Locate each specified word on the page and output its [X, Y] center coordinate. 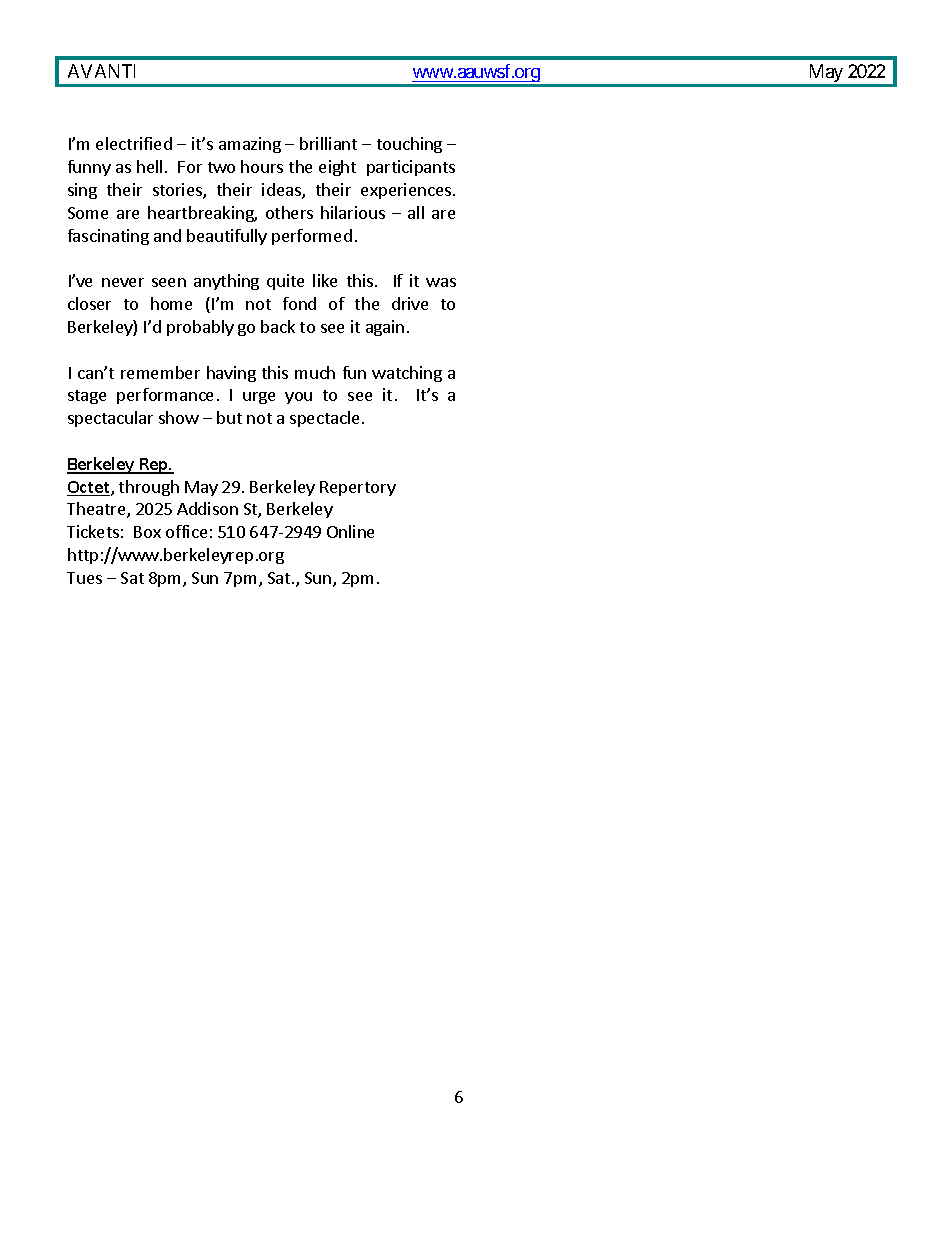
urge [259, 398]
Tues [84, 578]
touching [409, 145]
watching [407, 374]
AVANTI [101, 71]
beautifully [227, 237]
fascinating [108, 237]
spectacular [110, 419]
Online [350, 531]
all [416, 212]
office [186, 531]
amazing [250, 145]
